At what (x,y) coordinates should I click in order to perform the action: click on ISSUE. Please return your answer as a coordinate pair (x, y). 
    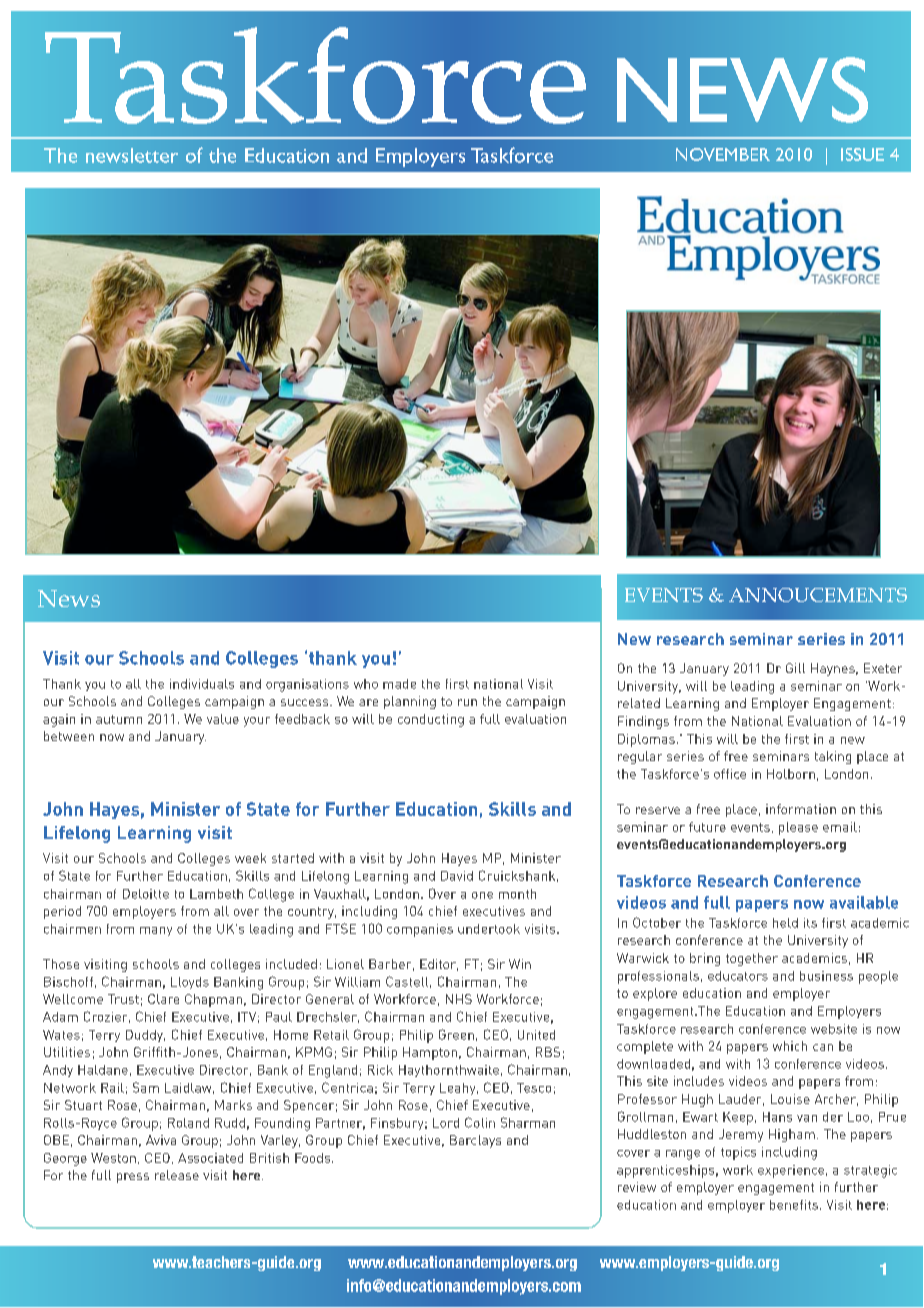
    Looking at the image, I should click on (862, 154).
